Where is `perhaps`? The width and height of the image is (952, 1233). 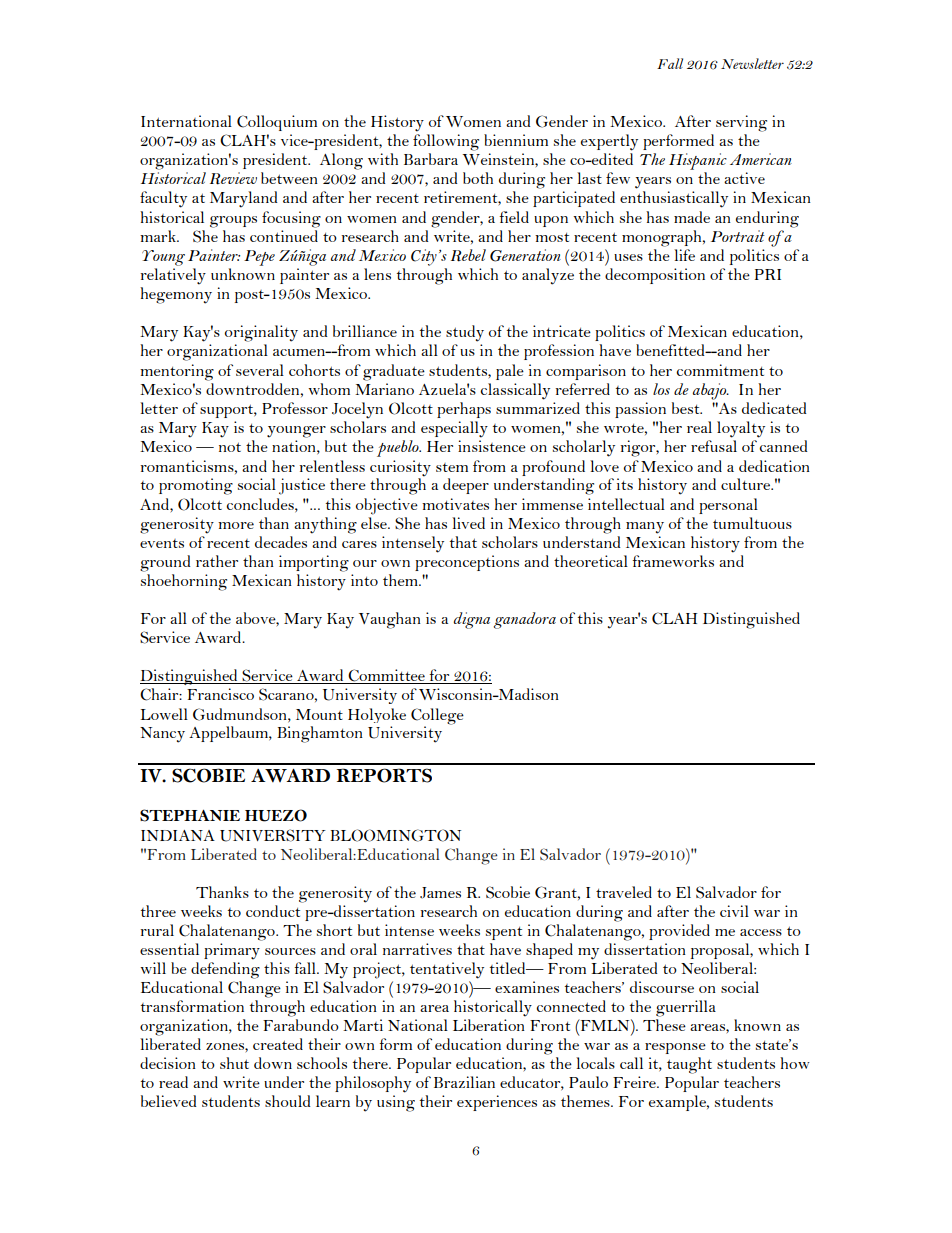 perhaps is located at coordinates (464, 410).
